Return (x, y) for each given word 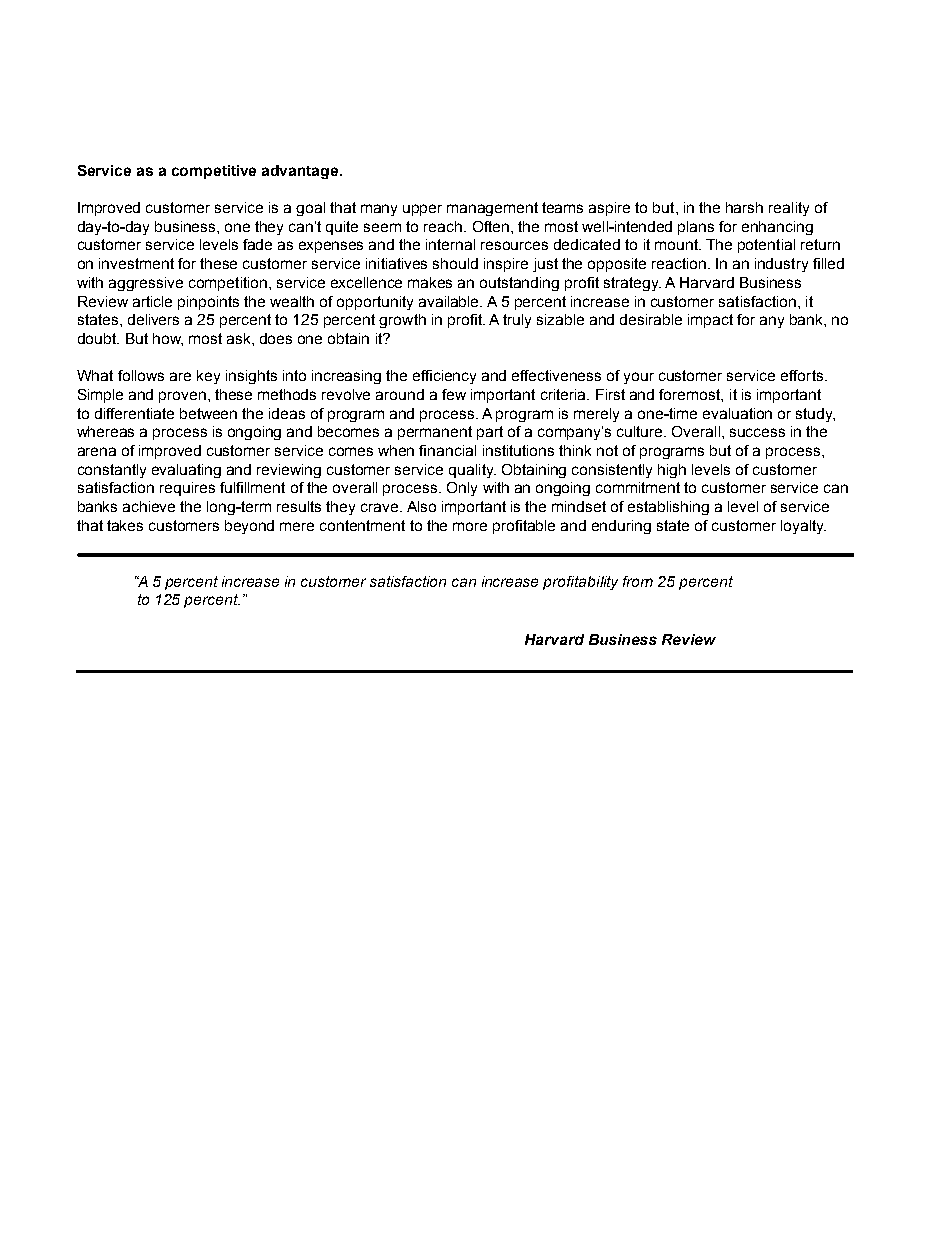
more (470, 526)
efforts (803, 375)
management (492, 209)
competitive (214, 172)
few (454, 394)
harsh (744, 207)
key (208, 377)
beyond (249, 527)
